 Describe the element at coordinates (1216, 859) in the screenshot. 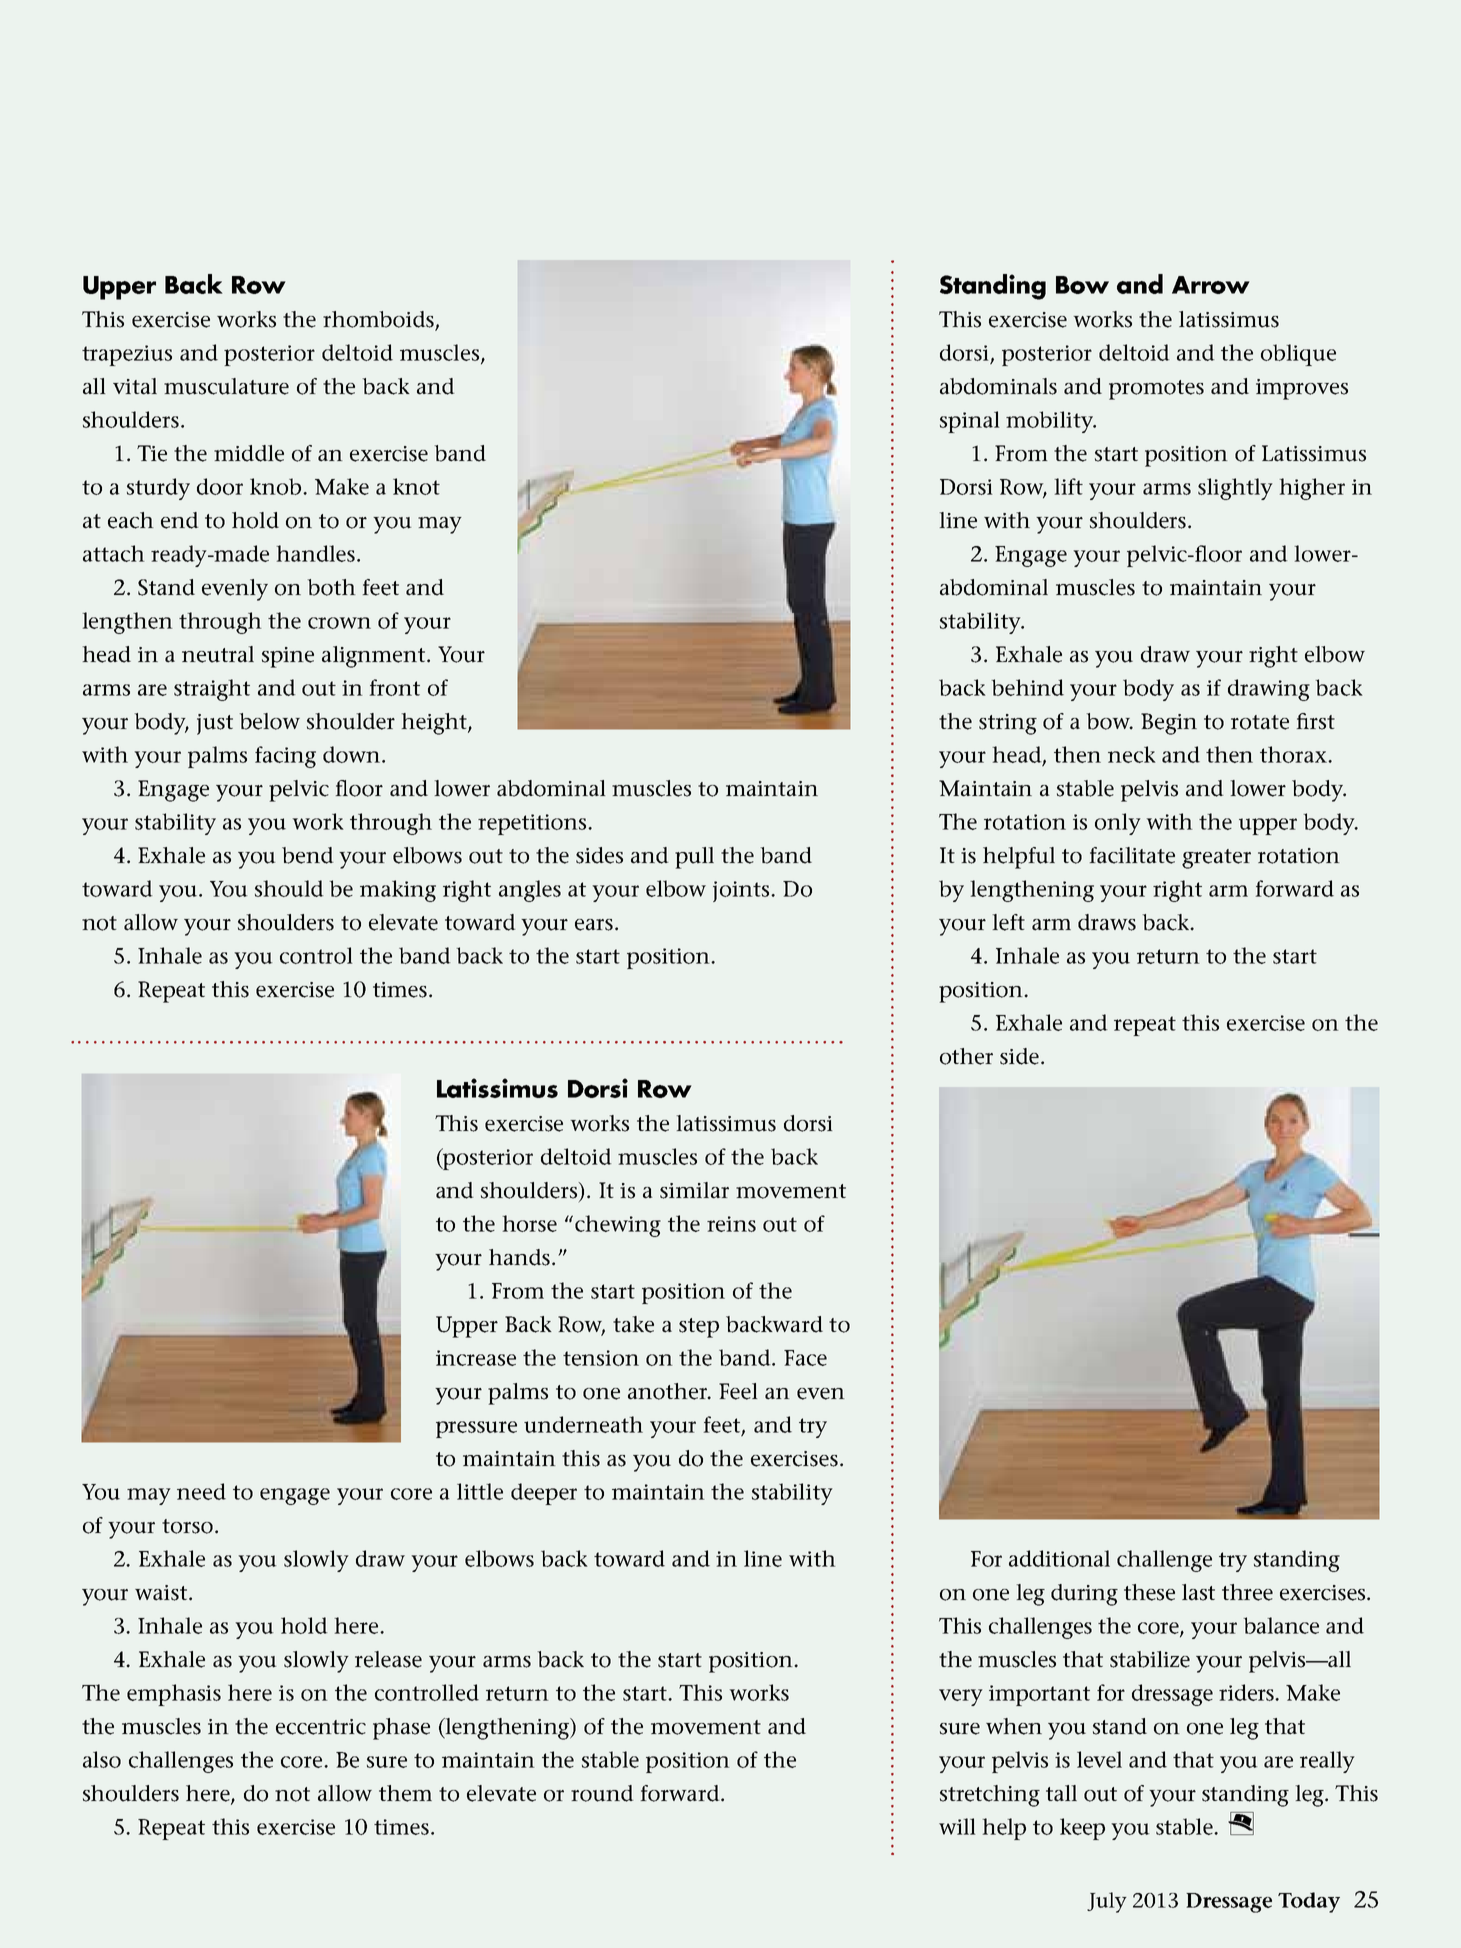

I see `greater` at that location.
